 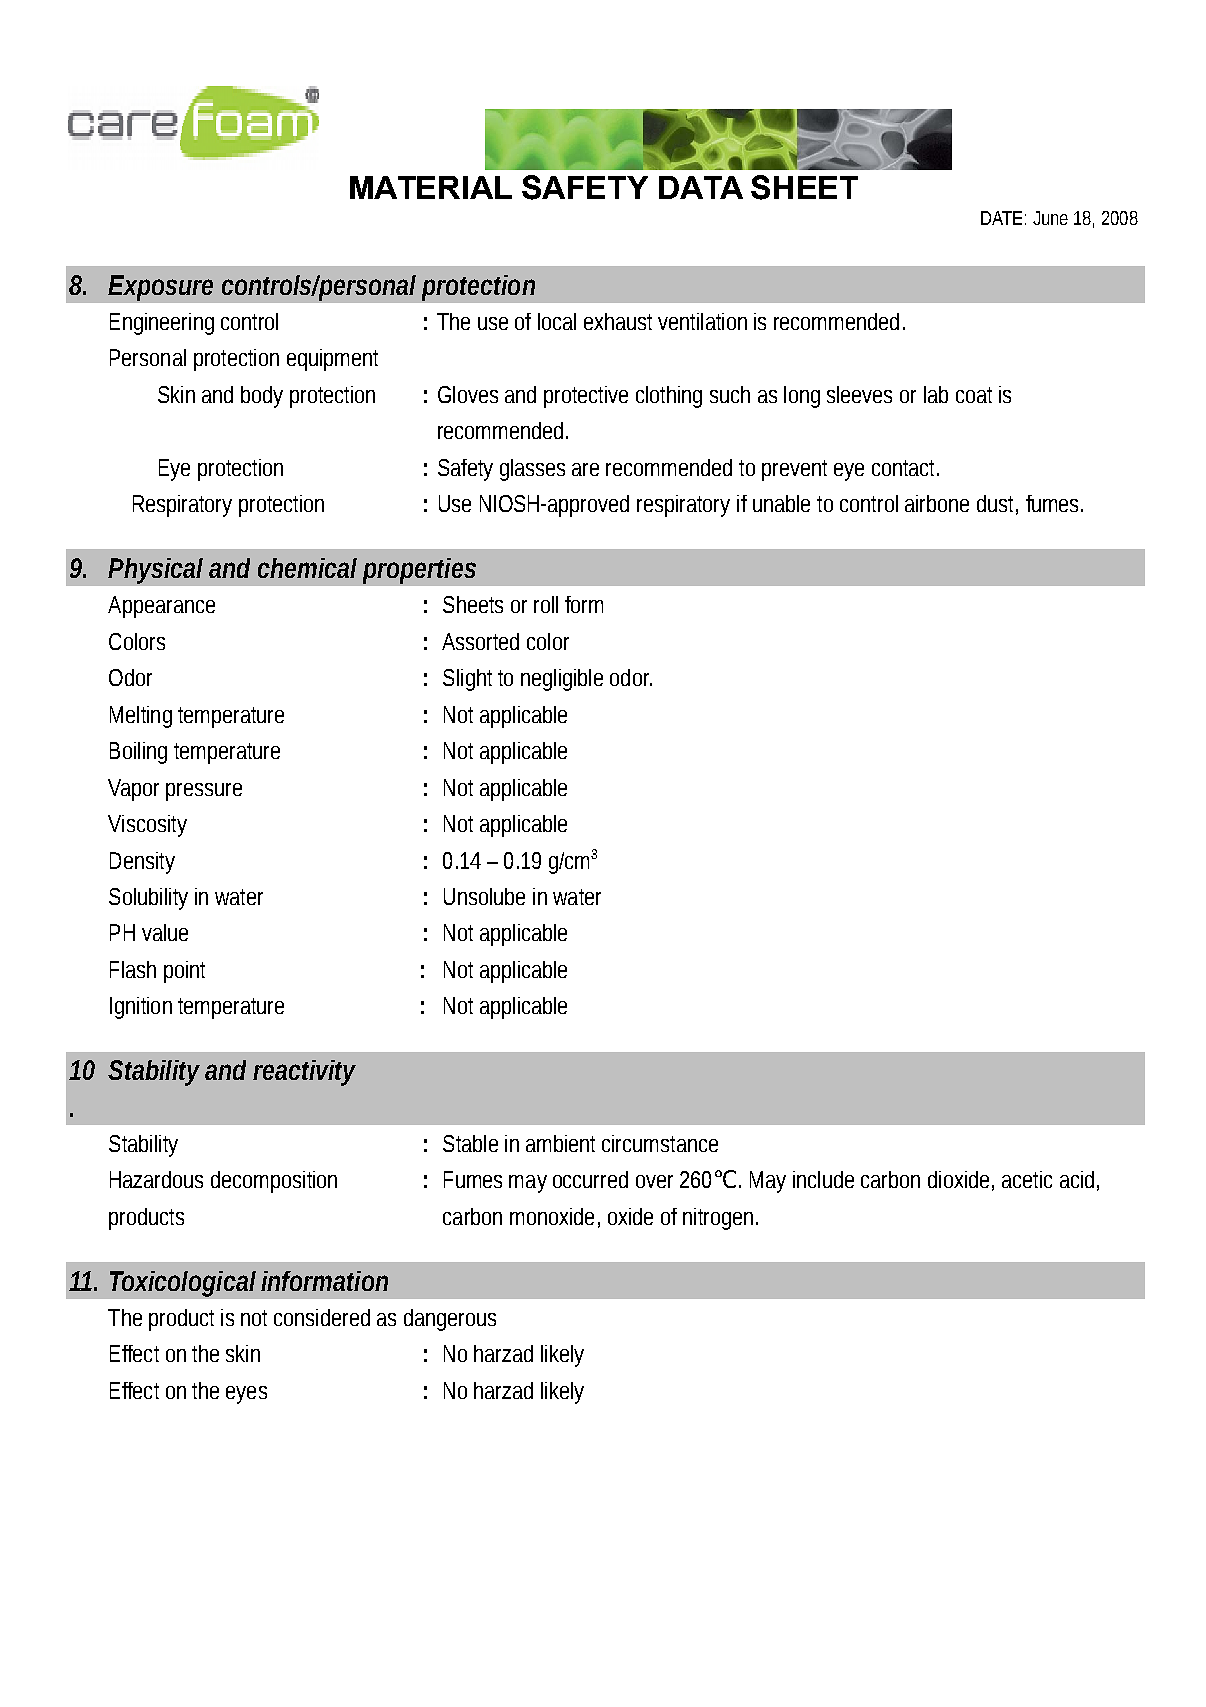 I want to click on DATE, so click(x=1001, y=218).
